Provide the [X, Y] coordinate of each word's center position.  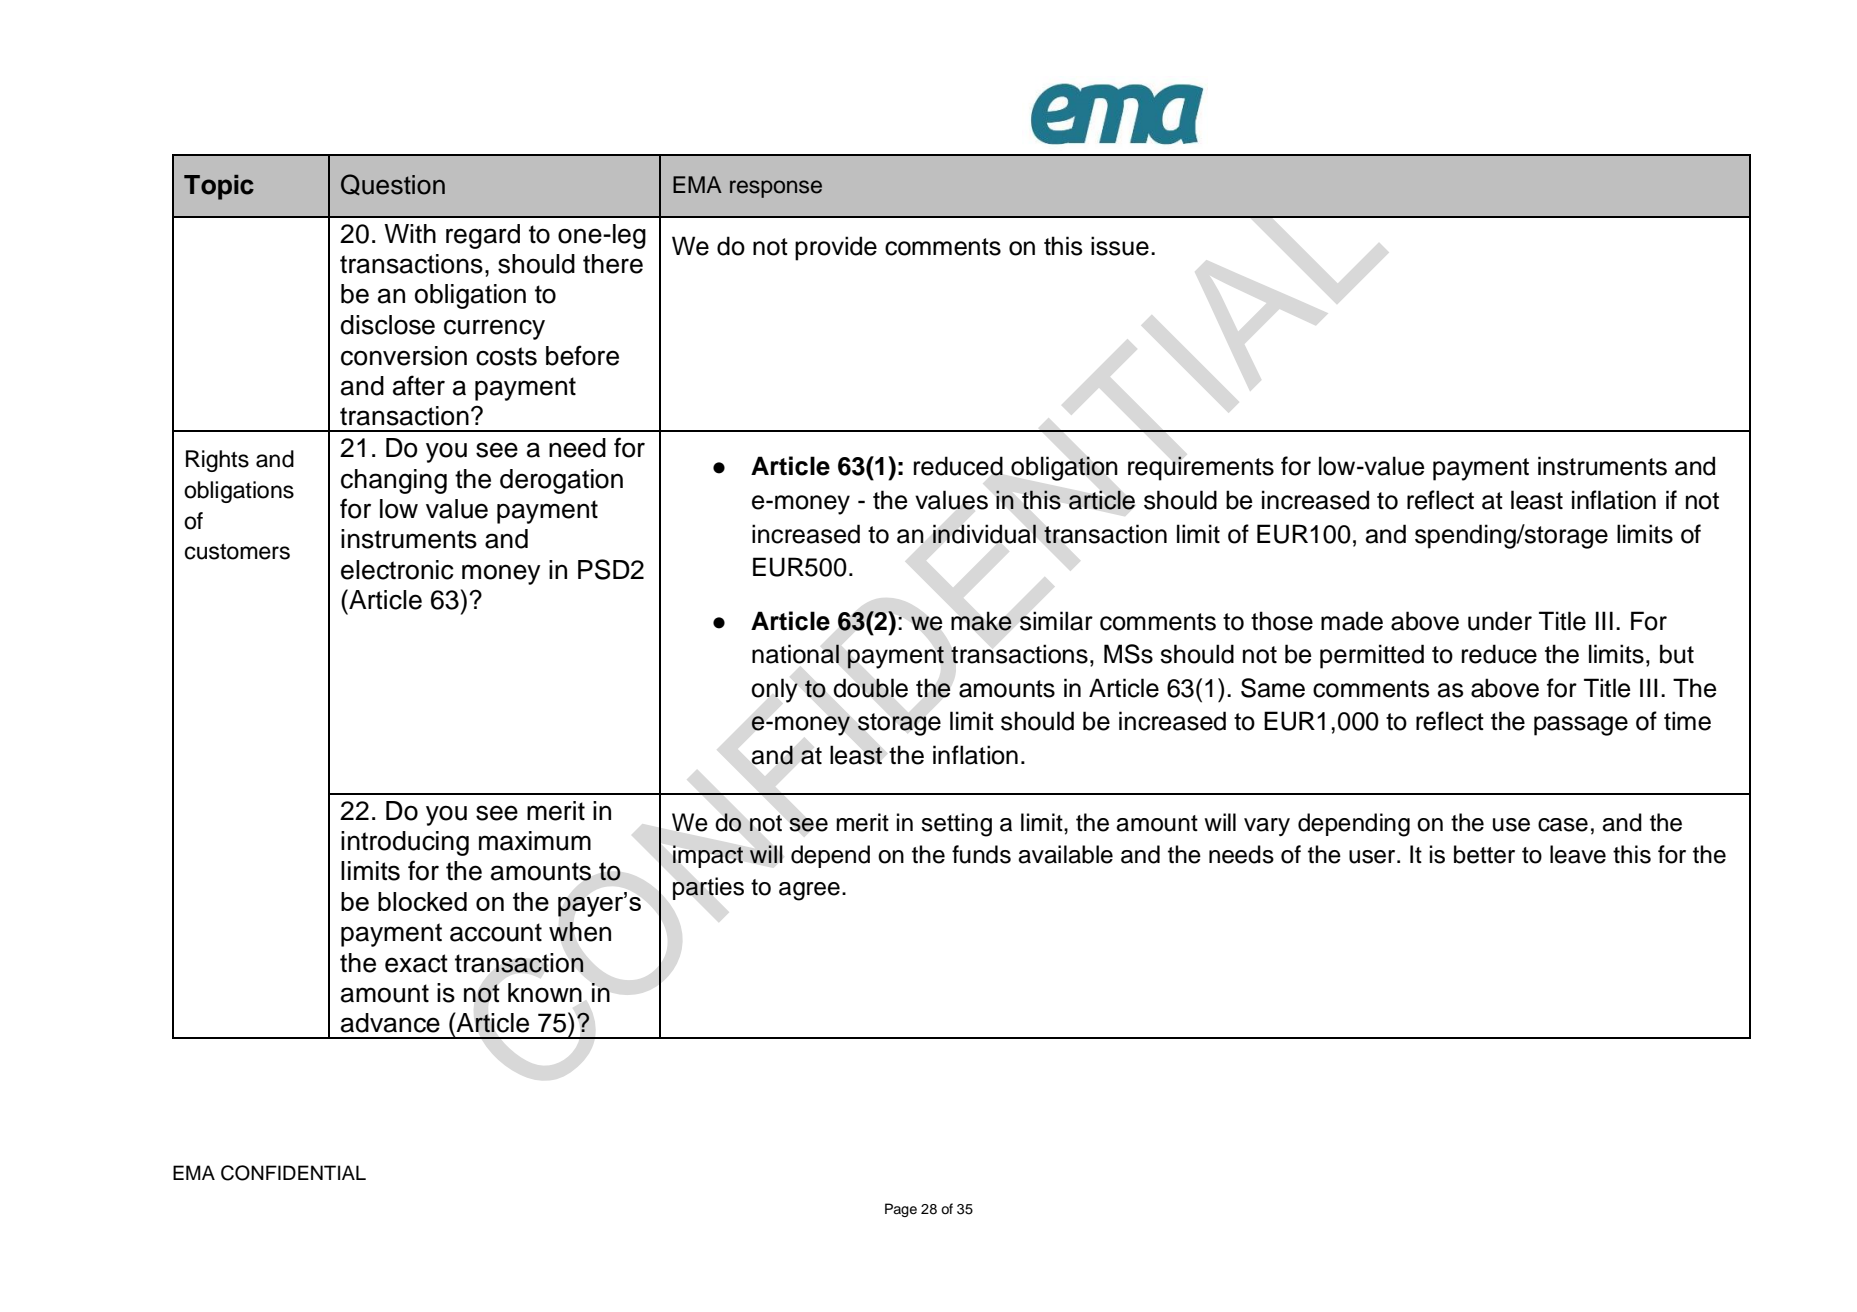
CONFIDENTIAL [293, 1173]
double [870, 688]
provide [836, 248]
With [410, 233]
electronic [397, 570]
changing [394, 481]
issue [1120, 246]
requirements [1201, 468]
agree [809, 891]
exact [416, 963]
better [1484, 854]
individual [984, 534]
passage [1581, 726]
